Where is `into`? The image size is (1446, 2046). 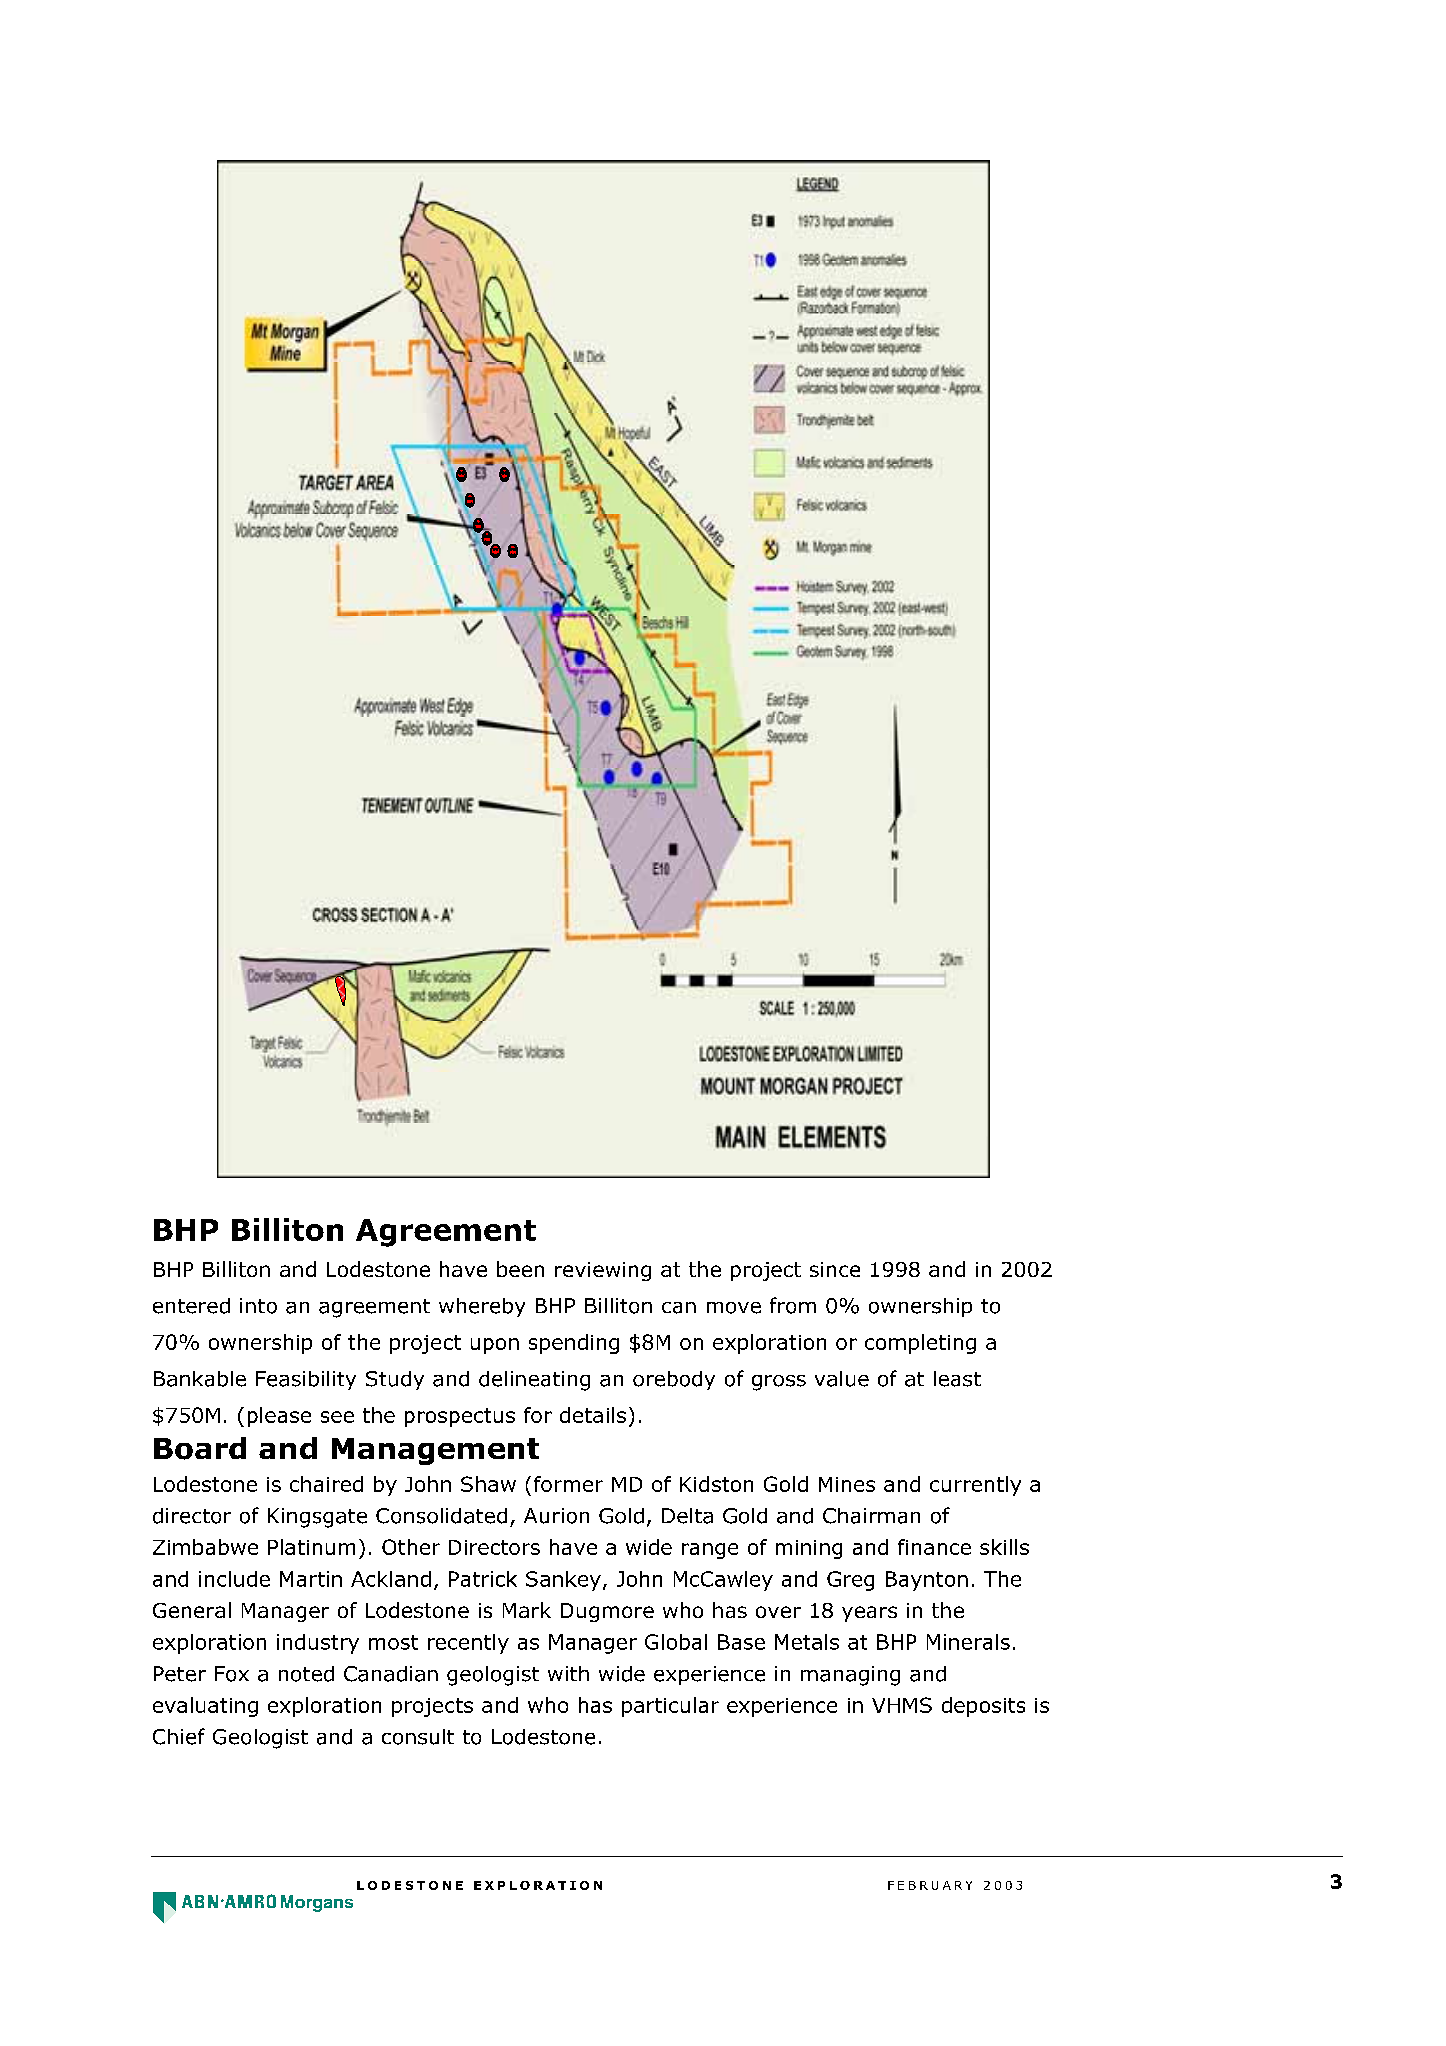 into is located at coordinates (258, 1306).
